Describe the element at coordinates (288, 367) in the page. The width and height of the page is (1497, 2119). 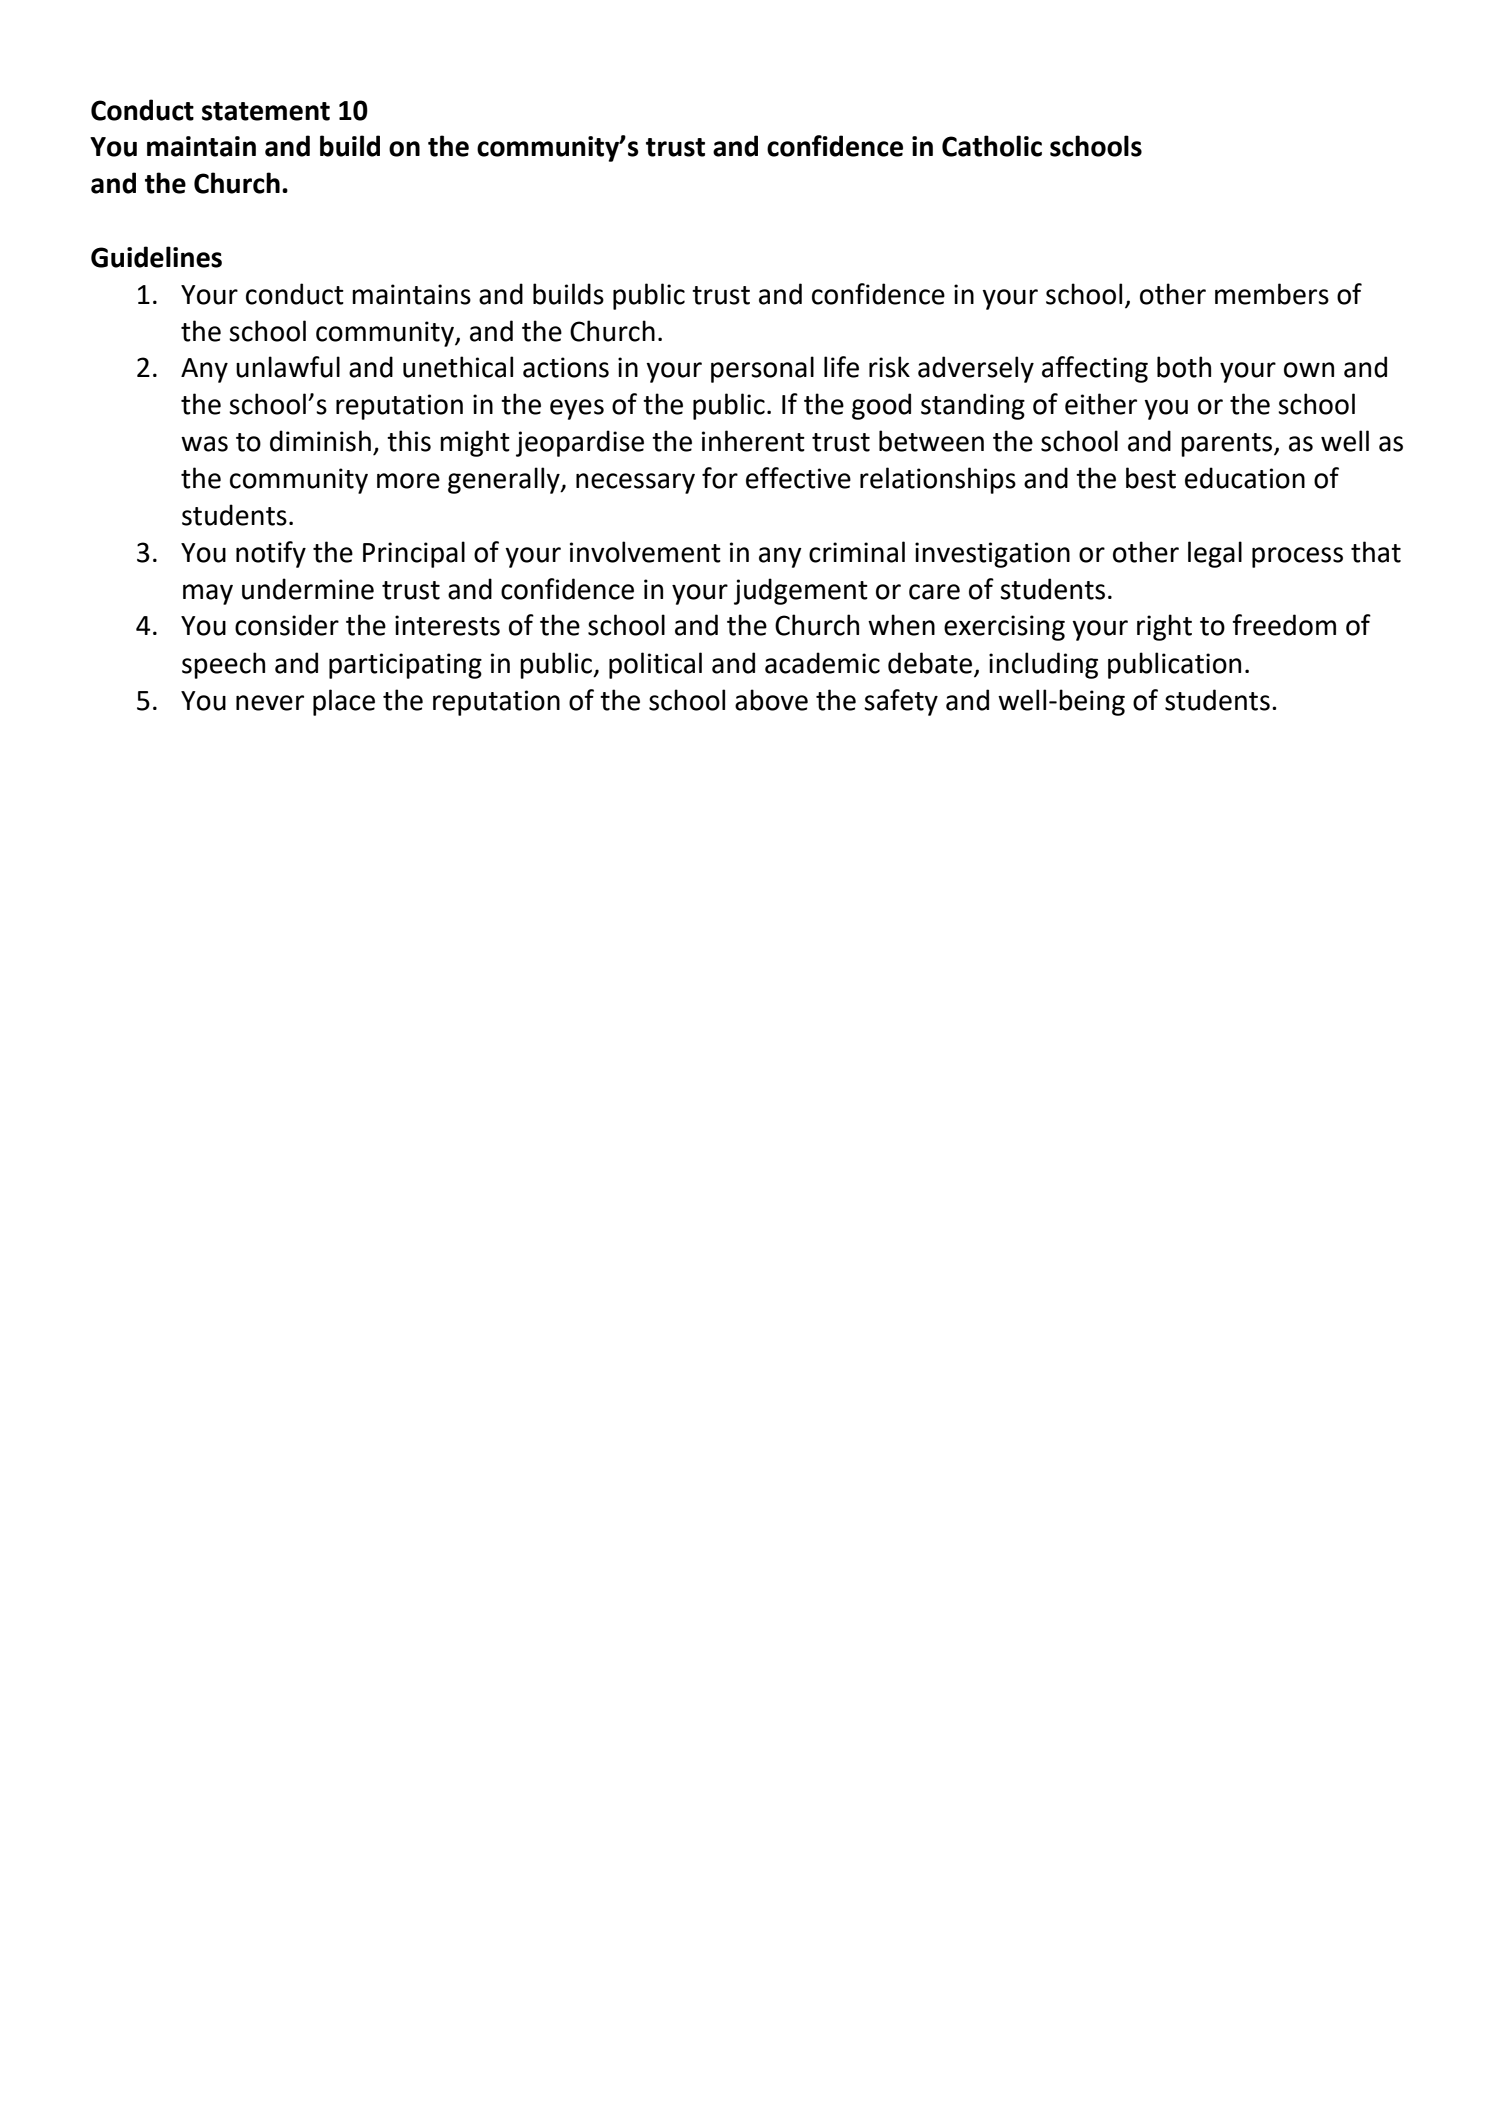
I see `unlawful` at that location.
